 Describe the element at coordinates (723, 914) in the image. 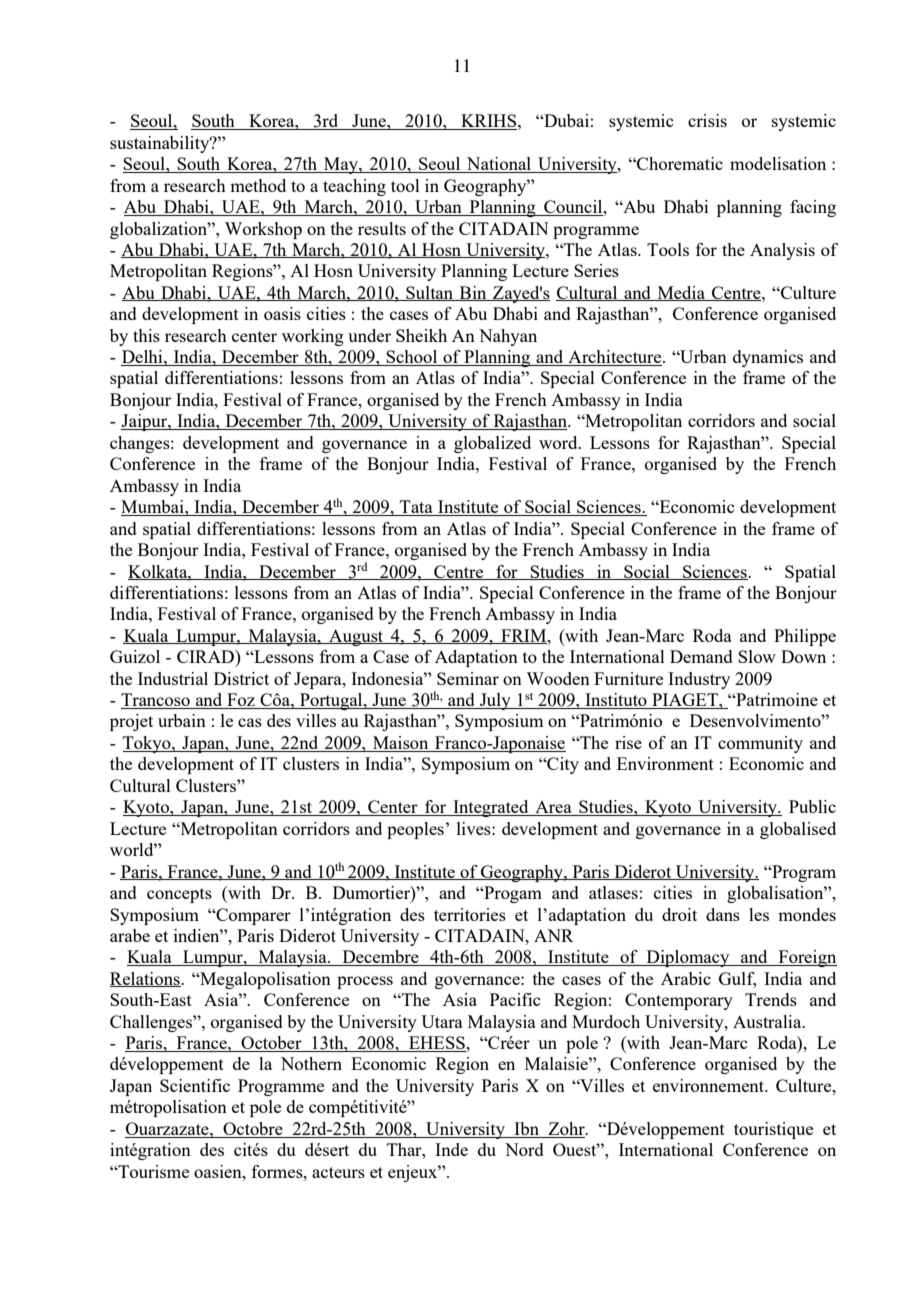

I see `dans` at that location.
